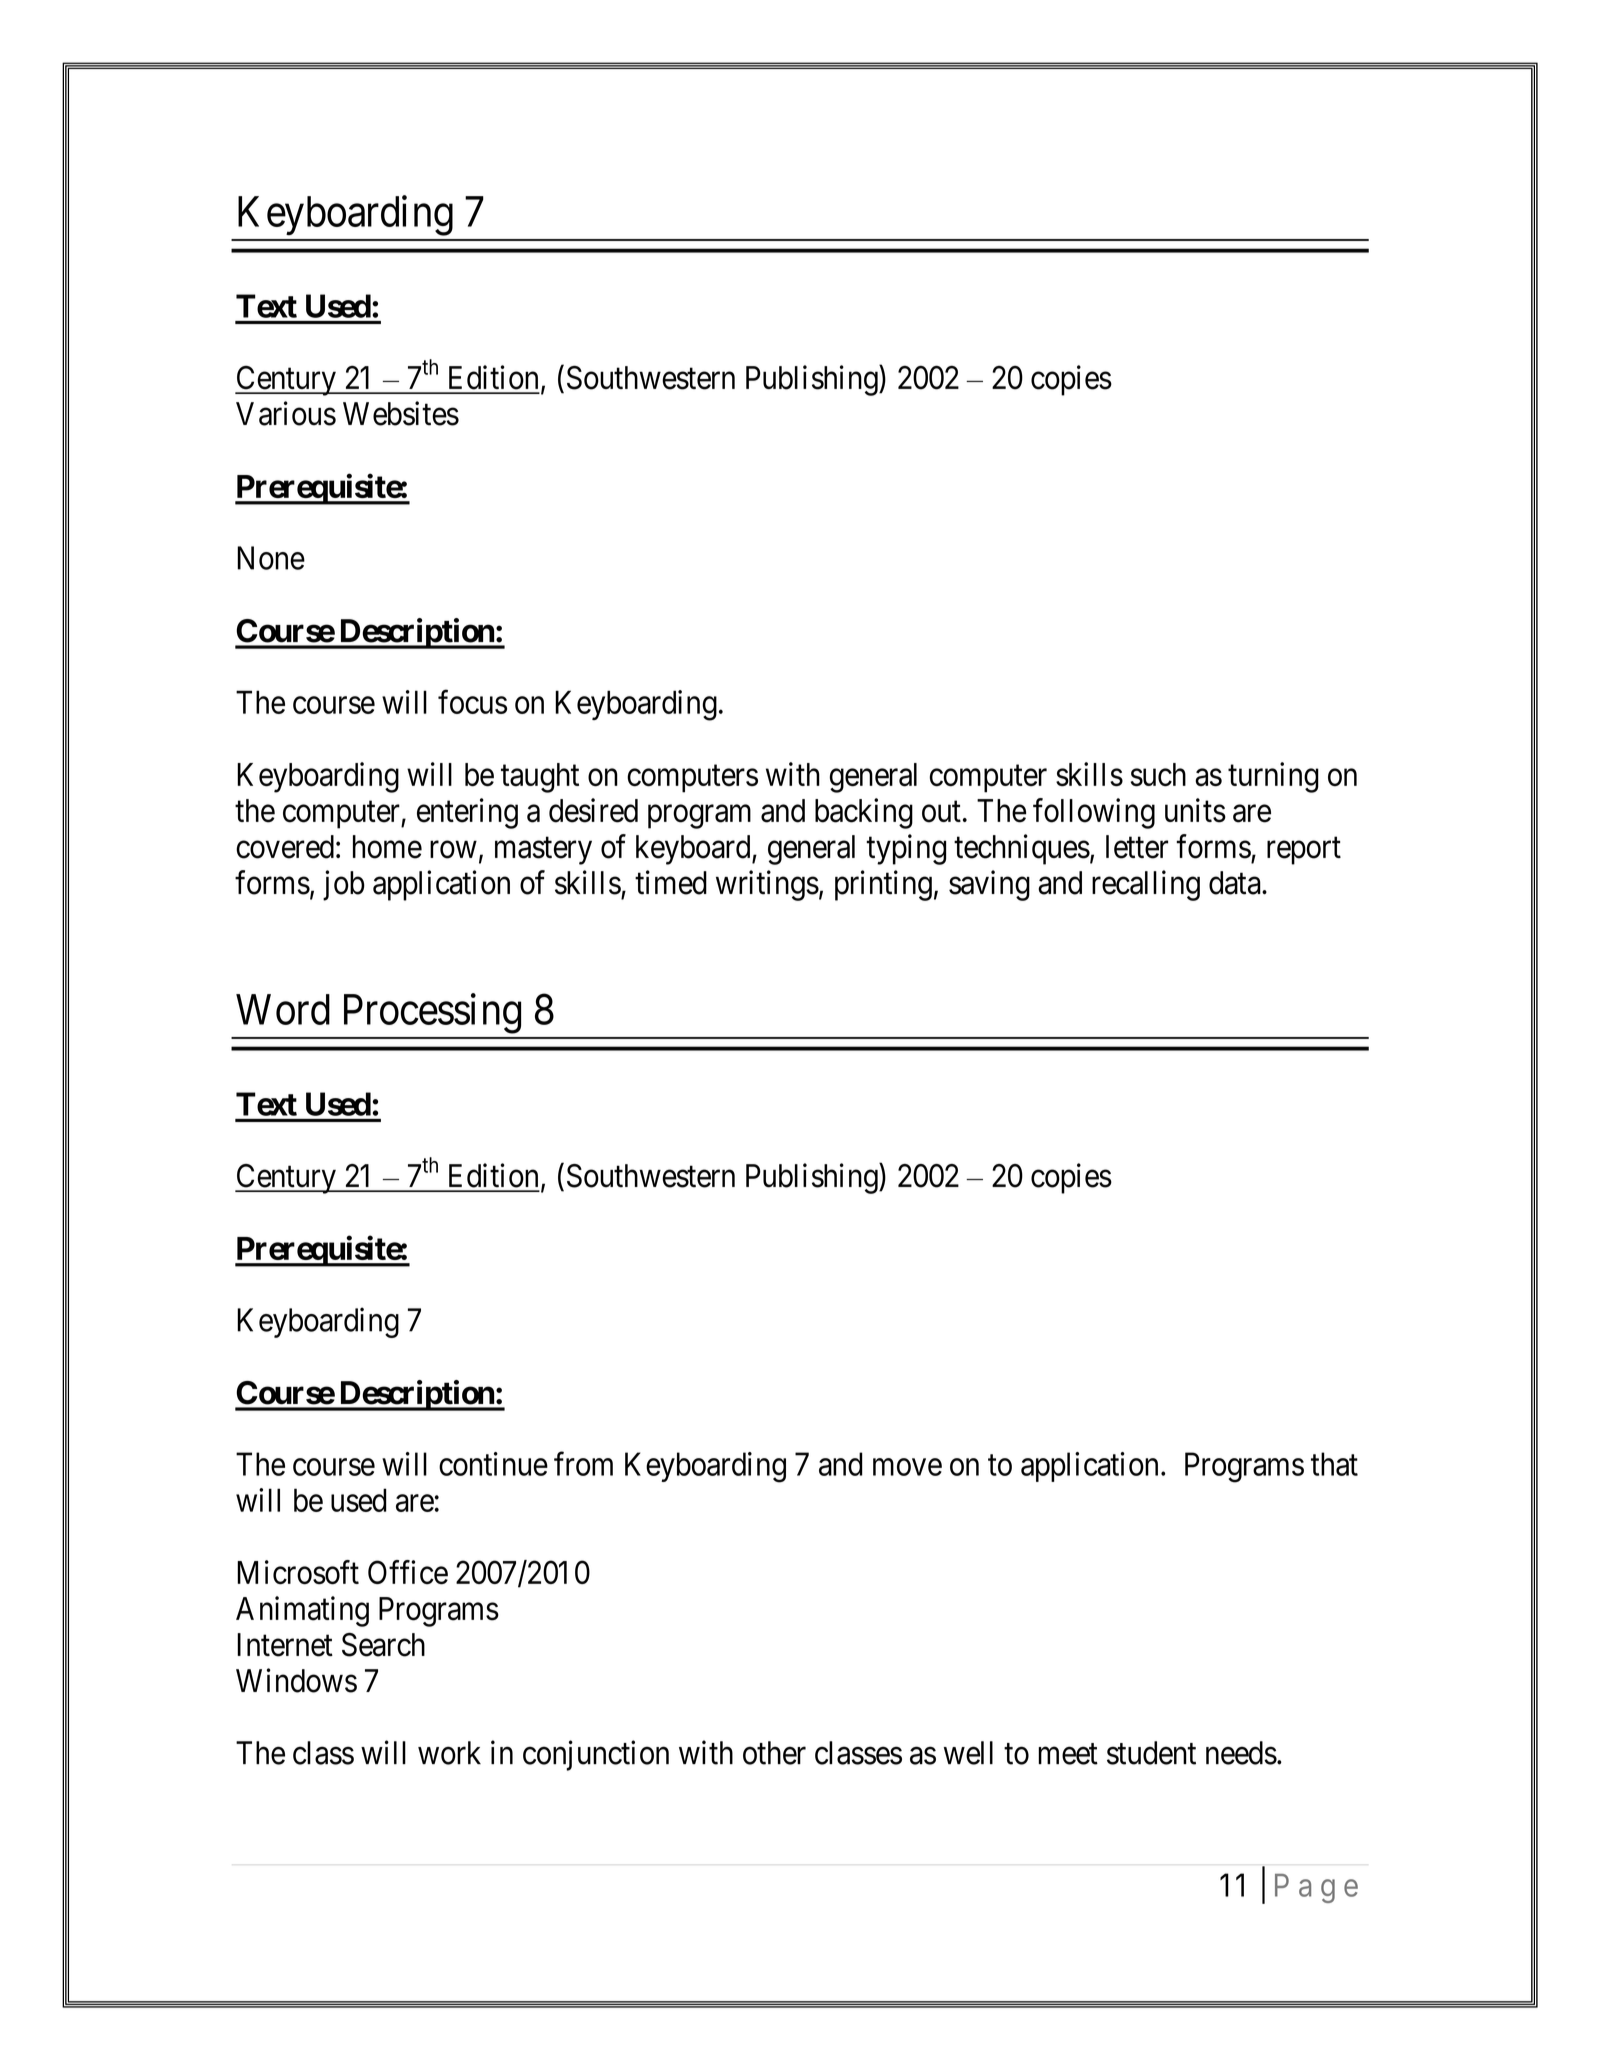 This image has height=2070, width=1600. Describe the element at coordinates (449, 1753) in the image. I see `work` at that location.
